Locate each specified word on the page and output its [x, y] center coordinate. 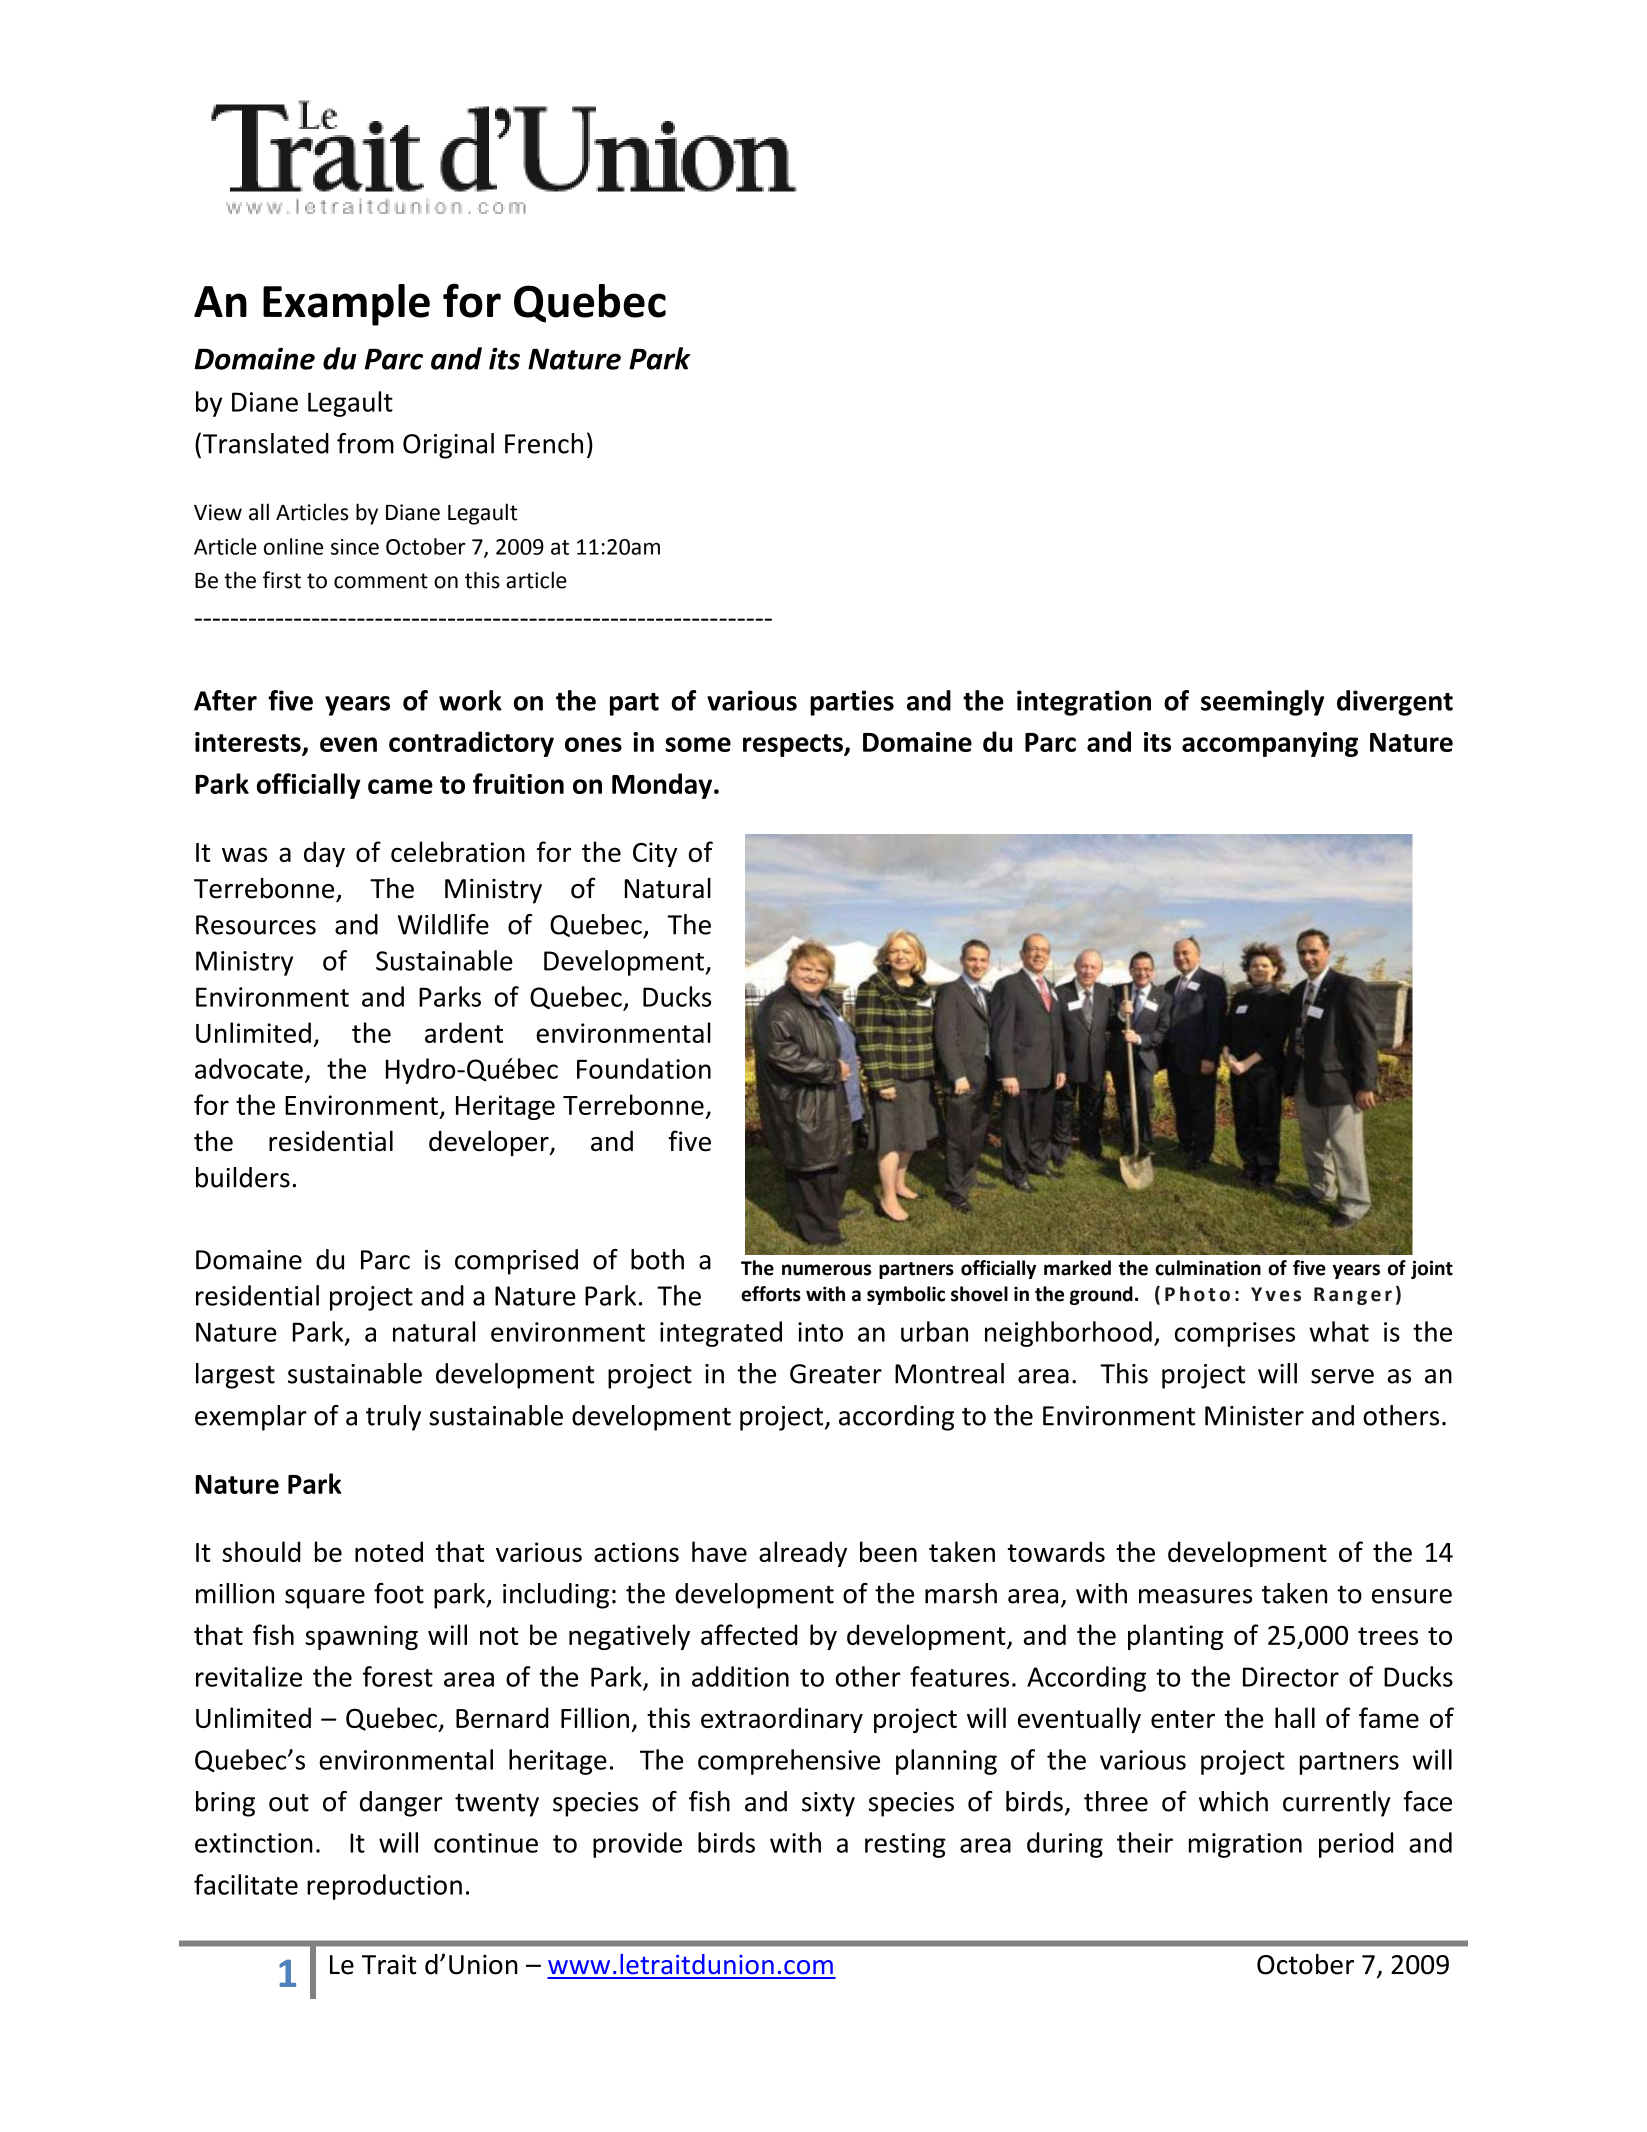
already [803, 1554]
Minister [1254, 1416]
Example [346, 305]
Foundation [644, 1068]
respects [794, 745]
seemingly [1262, 703]
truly [393, 1418]
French [544, 443]
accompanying [1270, 744]
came [400, 786]
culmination [1208, 1268]
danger [401, 1804]
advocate [249, 1068]
